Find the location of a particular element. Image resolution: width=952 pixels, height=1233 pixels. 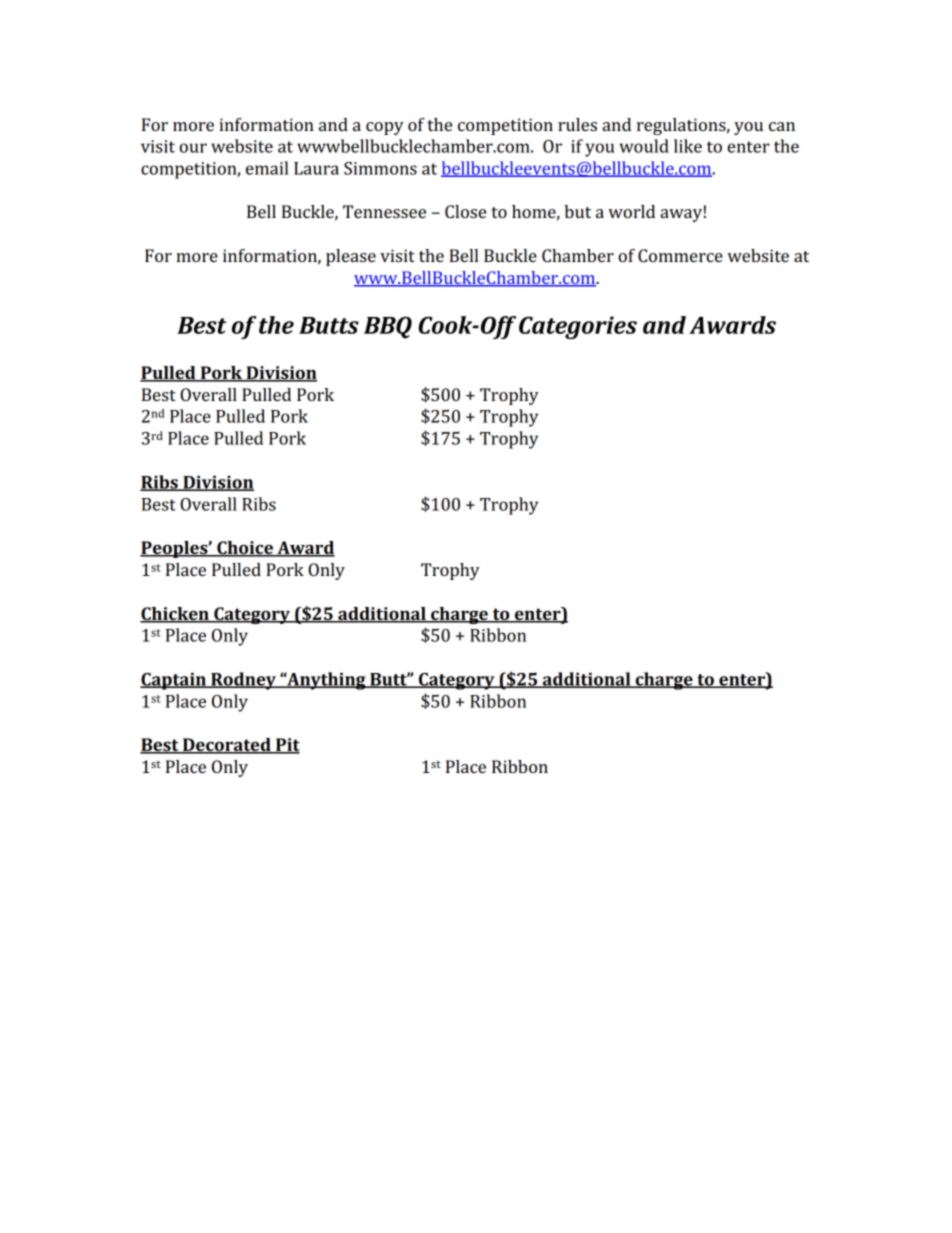

BBQ is located at coordinates (388, 327).
